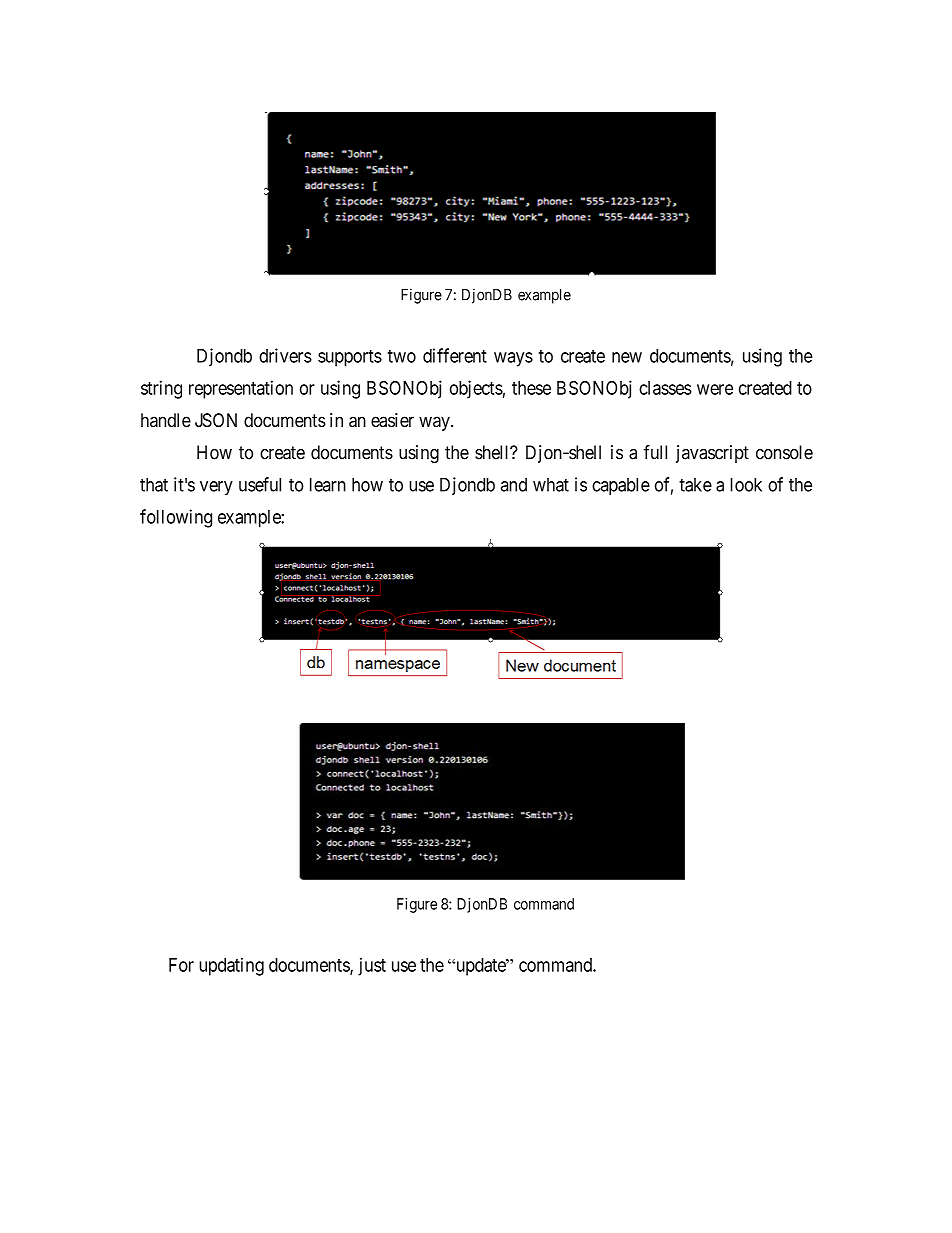 The height and width of the image is (1233, 952). What do you see at coordinates (372, 966) in the image?
I see `just` at bounding box center [372, 966].
